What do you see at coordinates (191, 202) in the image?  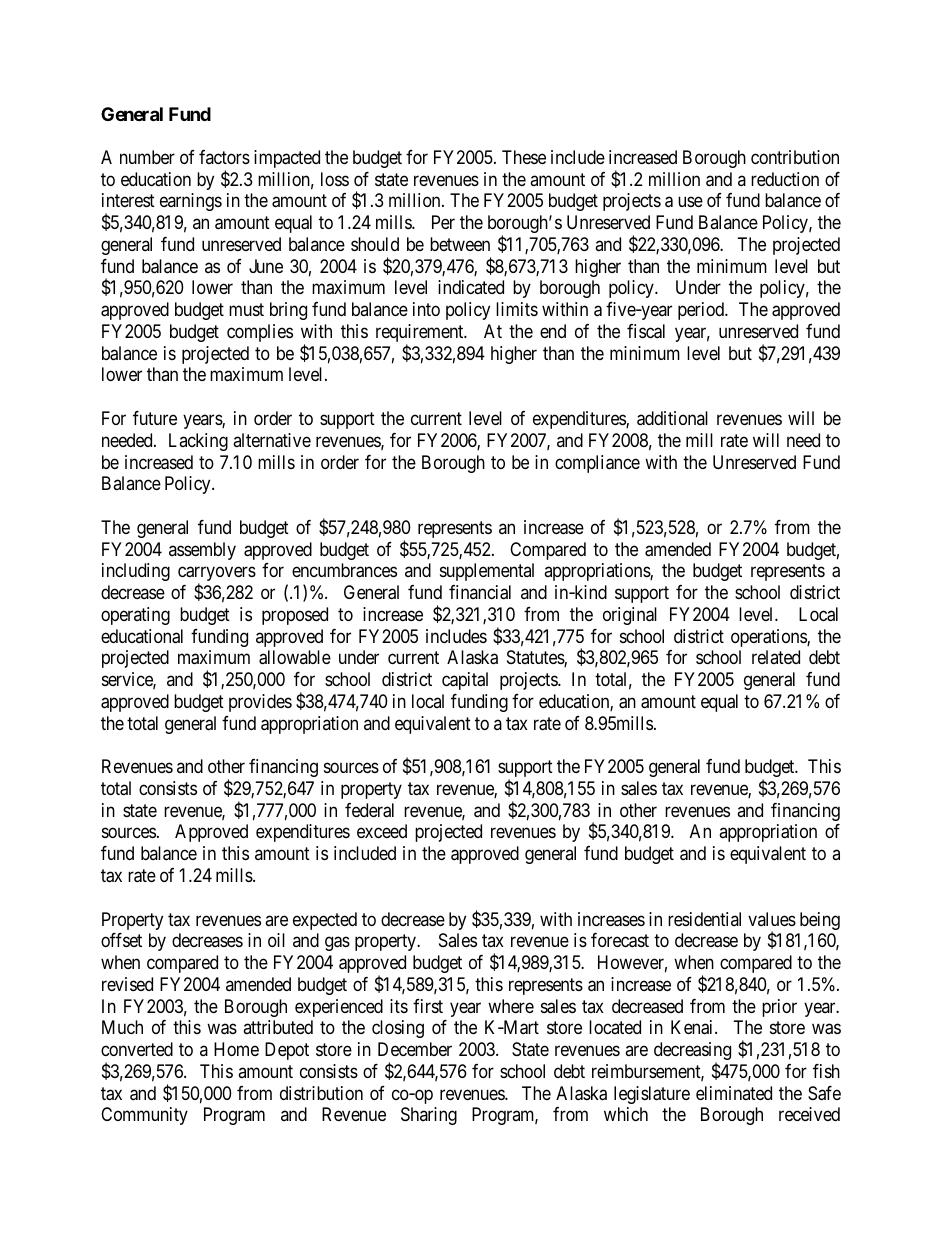 I see `earnings` at bounding box center [191, 202].
